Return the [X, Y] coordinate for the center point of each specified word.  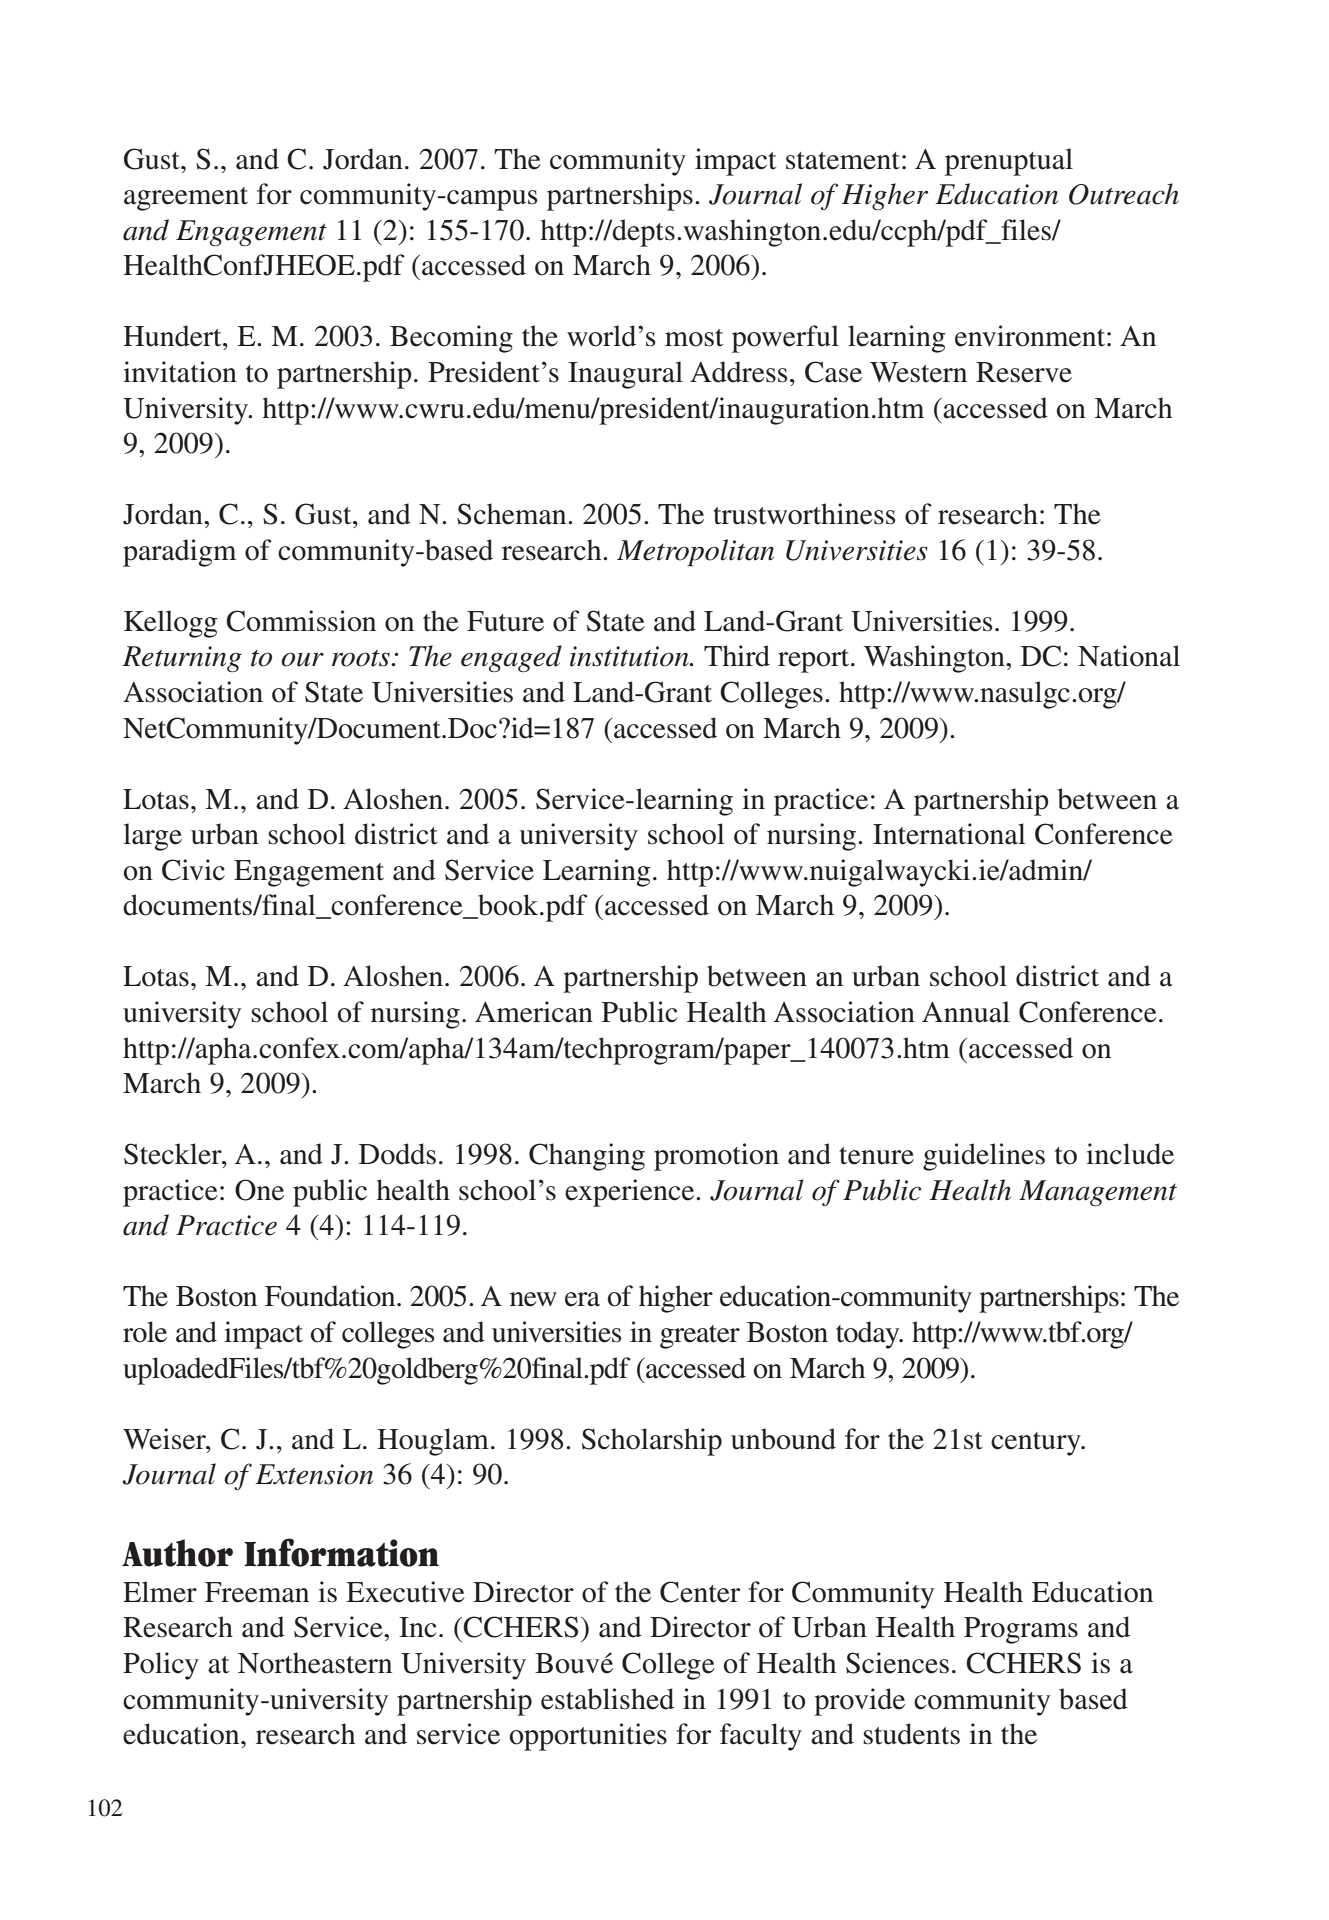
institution [630, 656]
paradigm [179, 553]
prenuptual [1009, 162]
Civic [193, 870]
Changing [587, 1157]
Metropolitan [695, 552]
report [815, 661]
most [694, 338]
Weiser [165, 1439]
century [1037, 1444]
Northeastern [315, 1663]
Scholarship [652, 1442]
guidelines [984, 1157]
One [259, 1190]
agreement [186, 199]
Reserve [1024, 372]
